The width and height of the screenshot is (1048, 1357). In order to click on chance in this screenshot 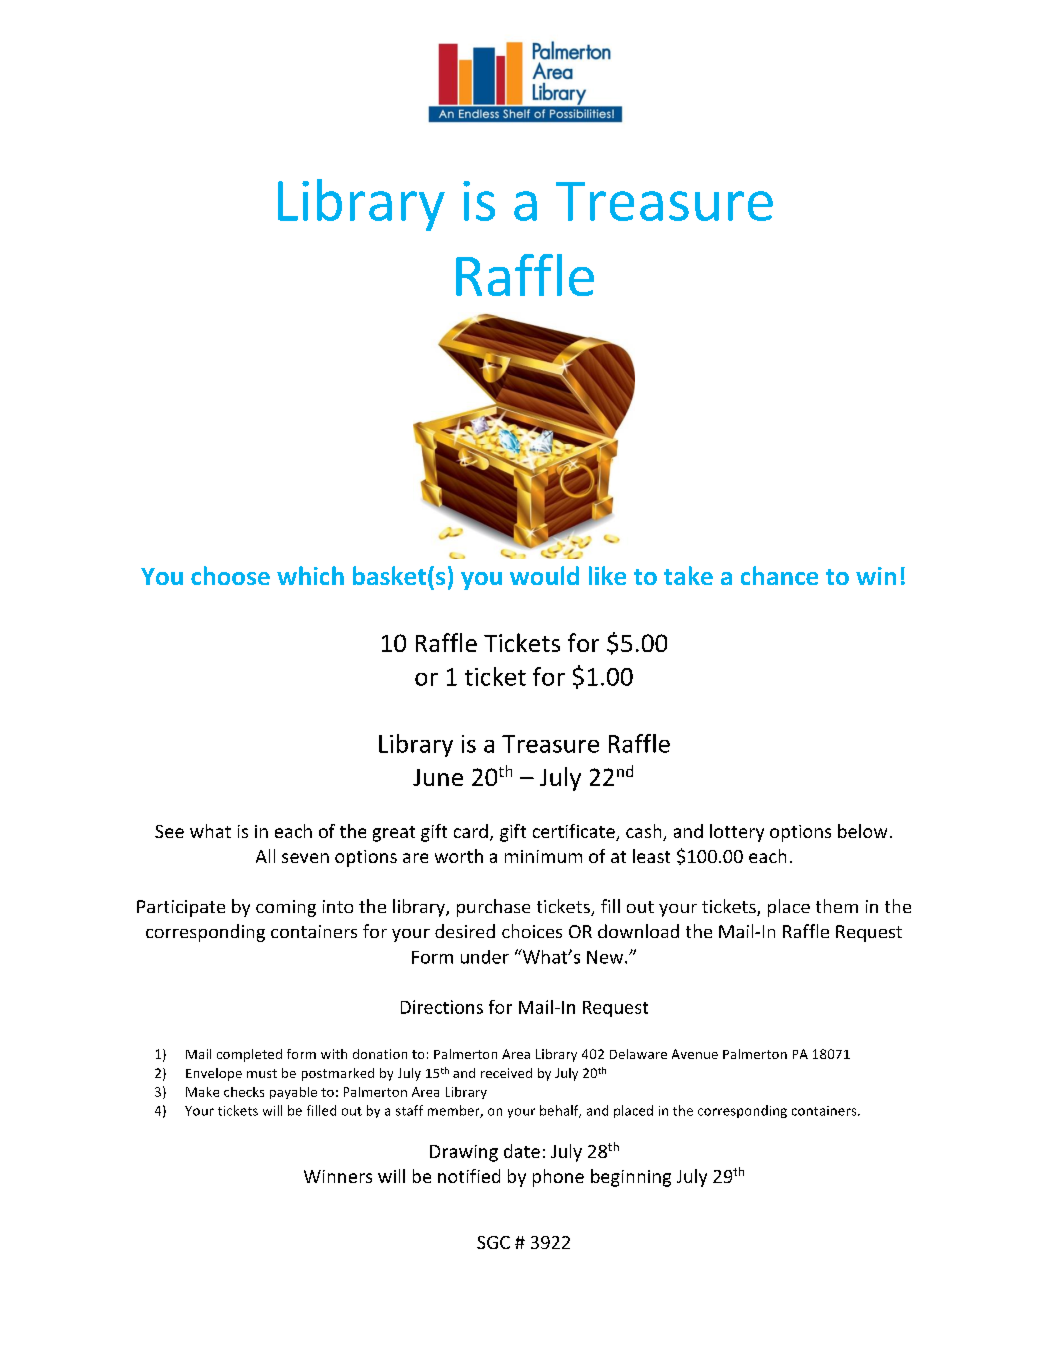, I will do `click(779, 575)`.
